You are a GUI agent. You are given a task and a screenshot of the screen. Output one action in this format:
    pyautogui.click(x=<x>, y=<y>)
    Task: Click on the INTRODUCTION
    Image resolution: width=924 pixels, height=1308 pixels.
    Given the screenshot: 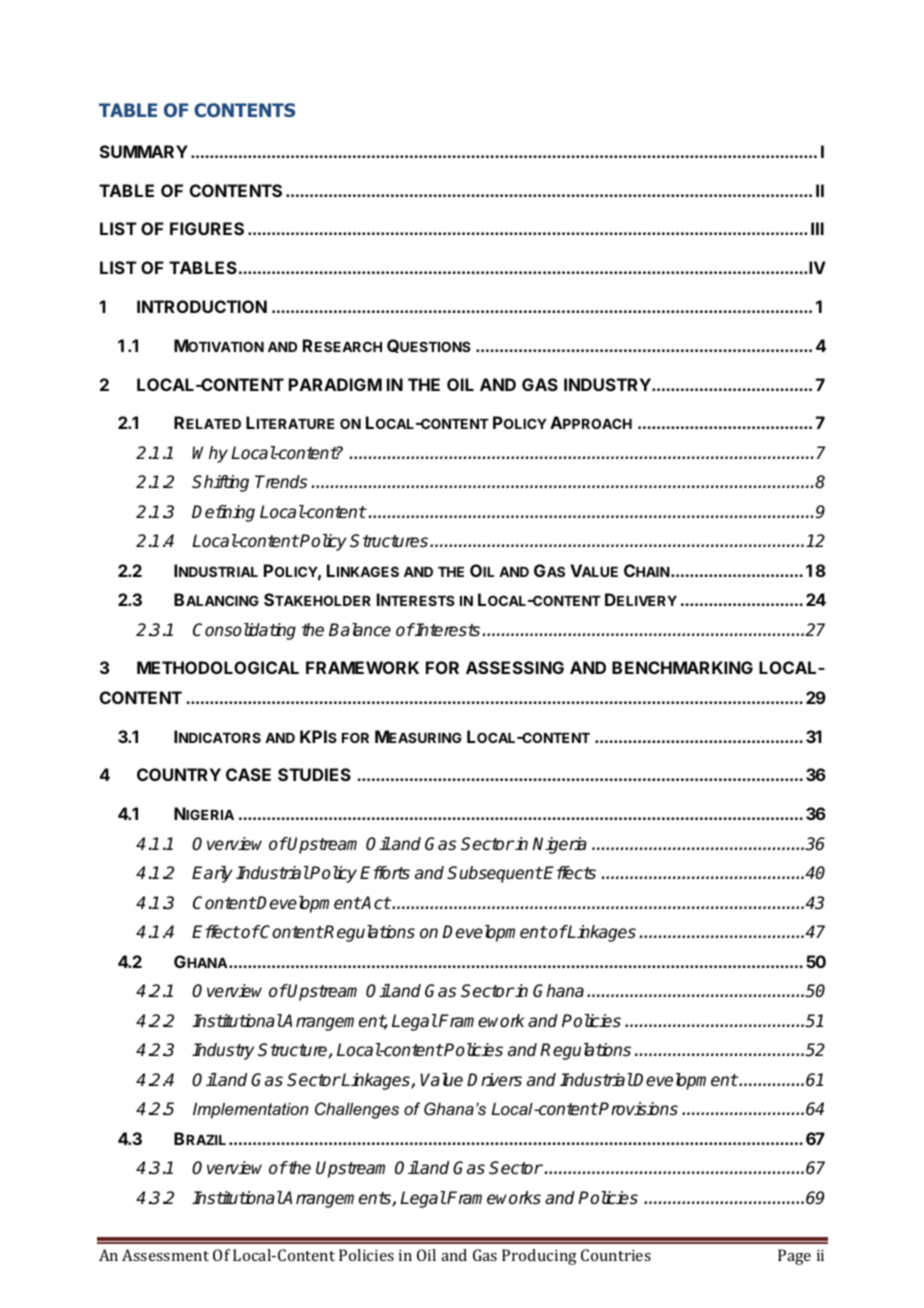 What is the action you would take?
    pyautogui.click(x=202, y=306)
